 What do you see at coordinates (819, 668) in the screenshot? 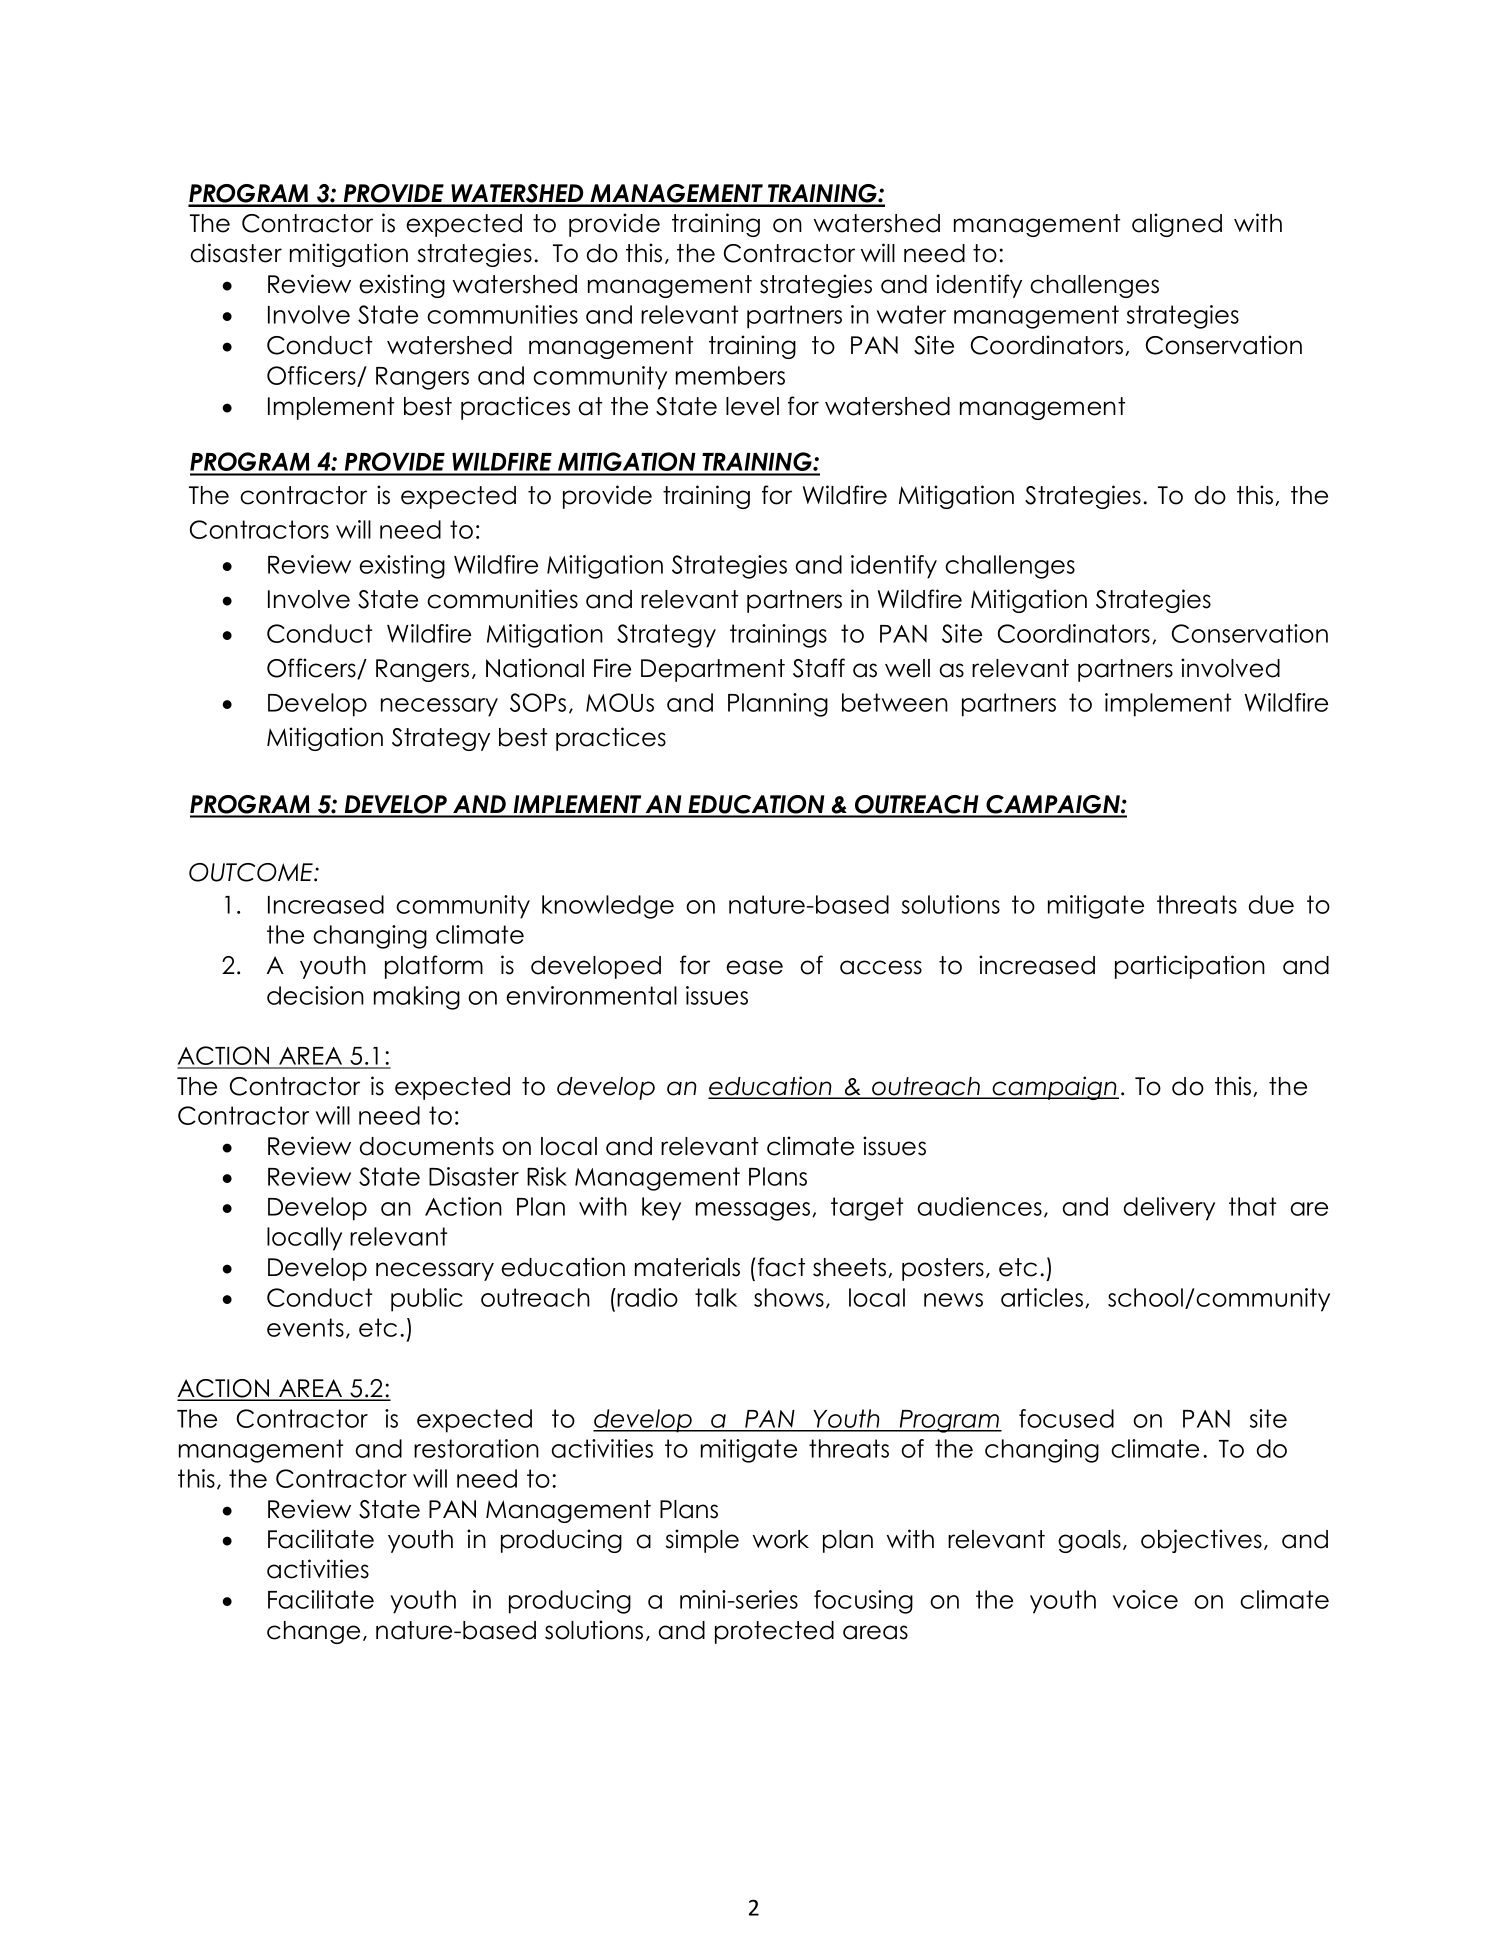
I see `Staff` at bounding box center [819, 668].
